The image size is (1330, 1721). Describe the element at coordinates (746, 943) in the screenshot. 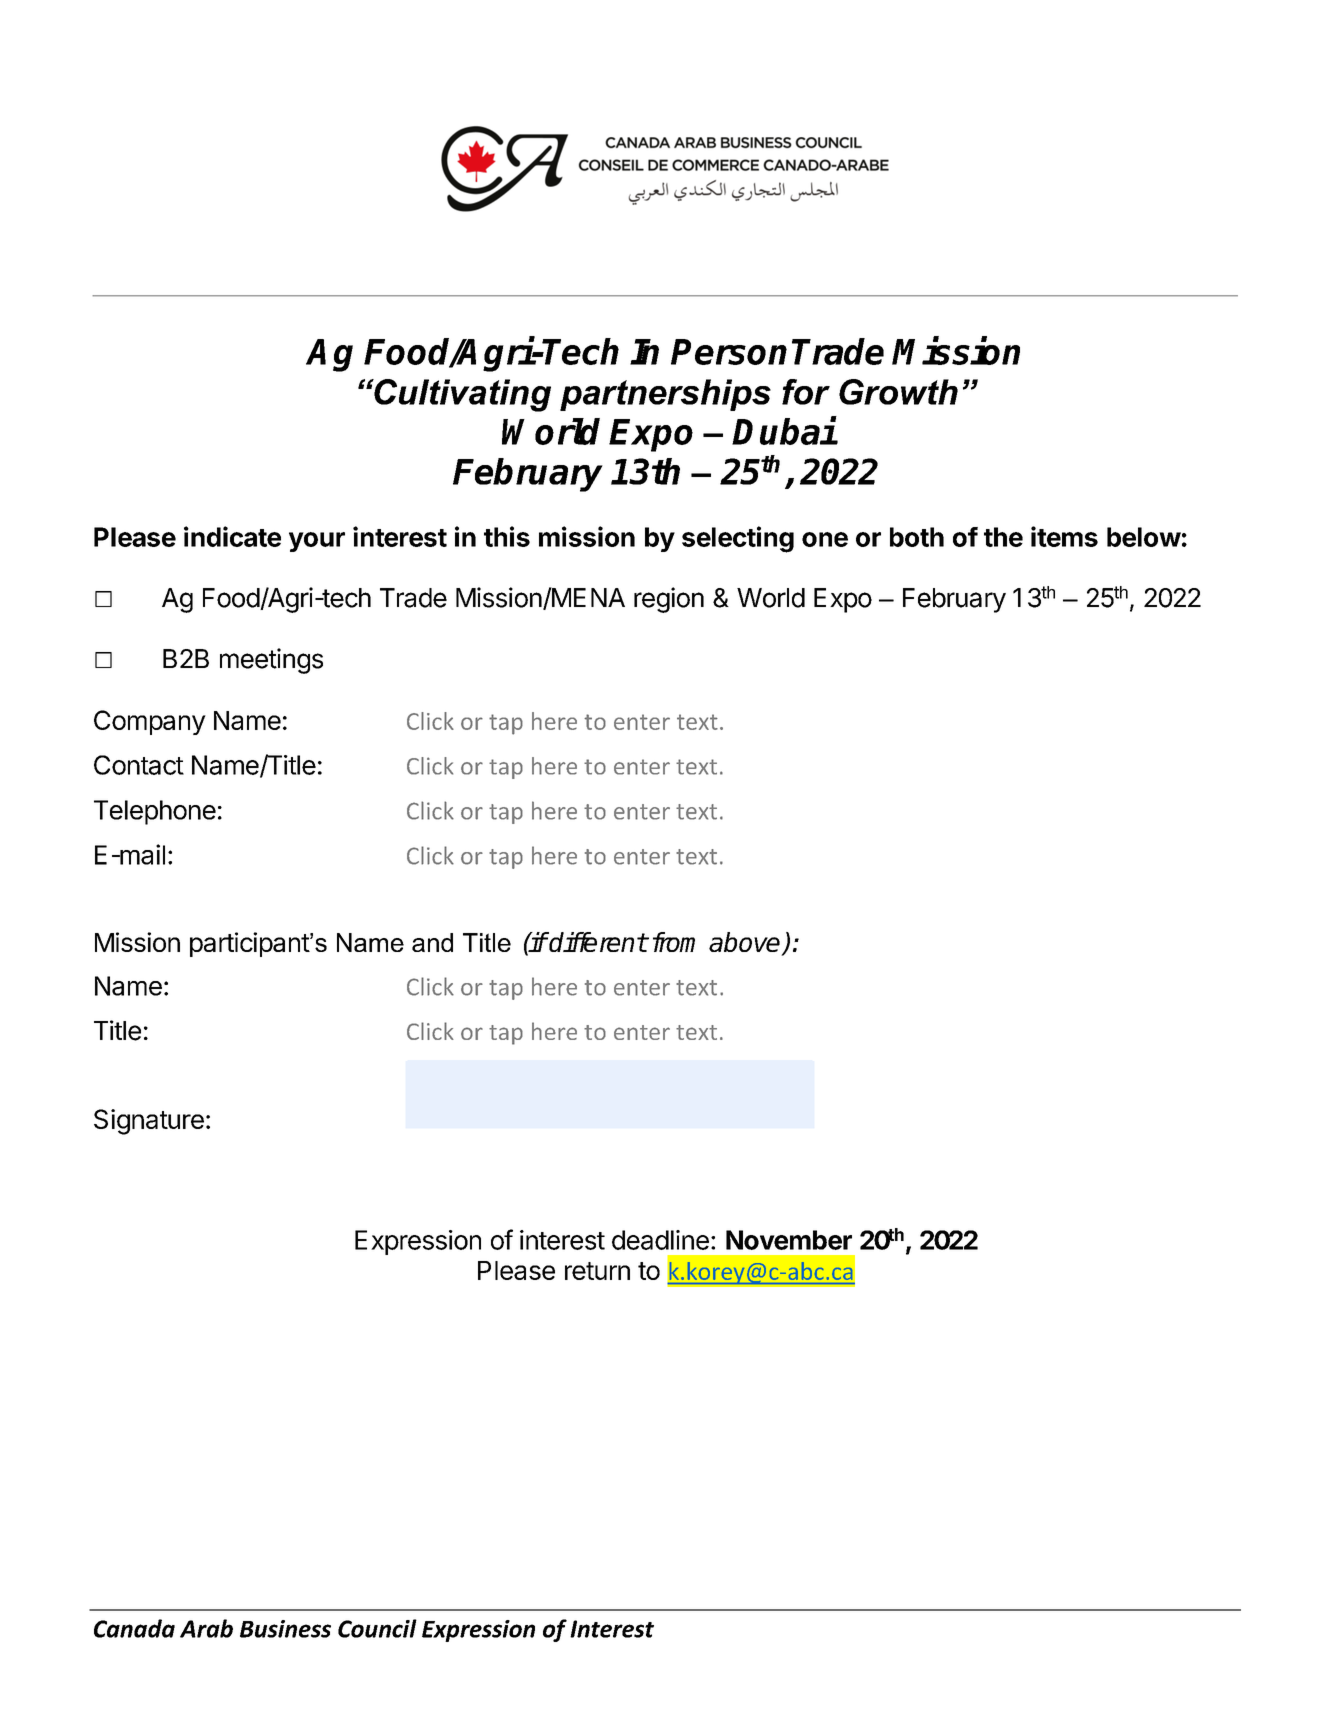

I see `above` at that location.
